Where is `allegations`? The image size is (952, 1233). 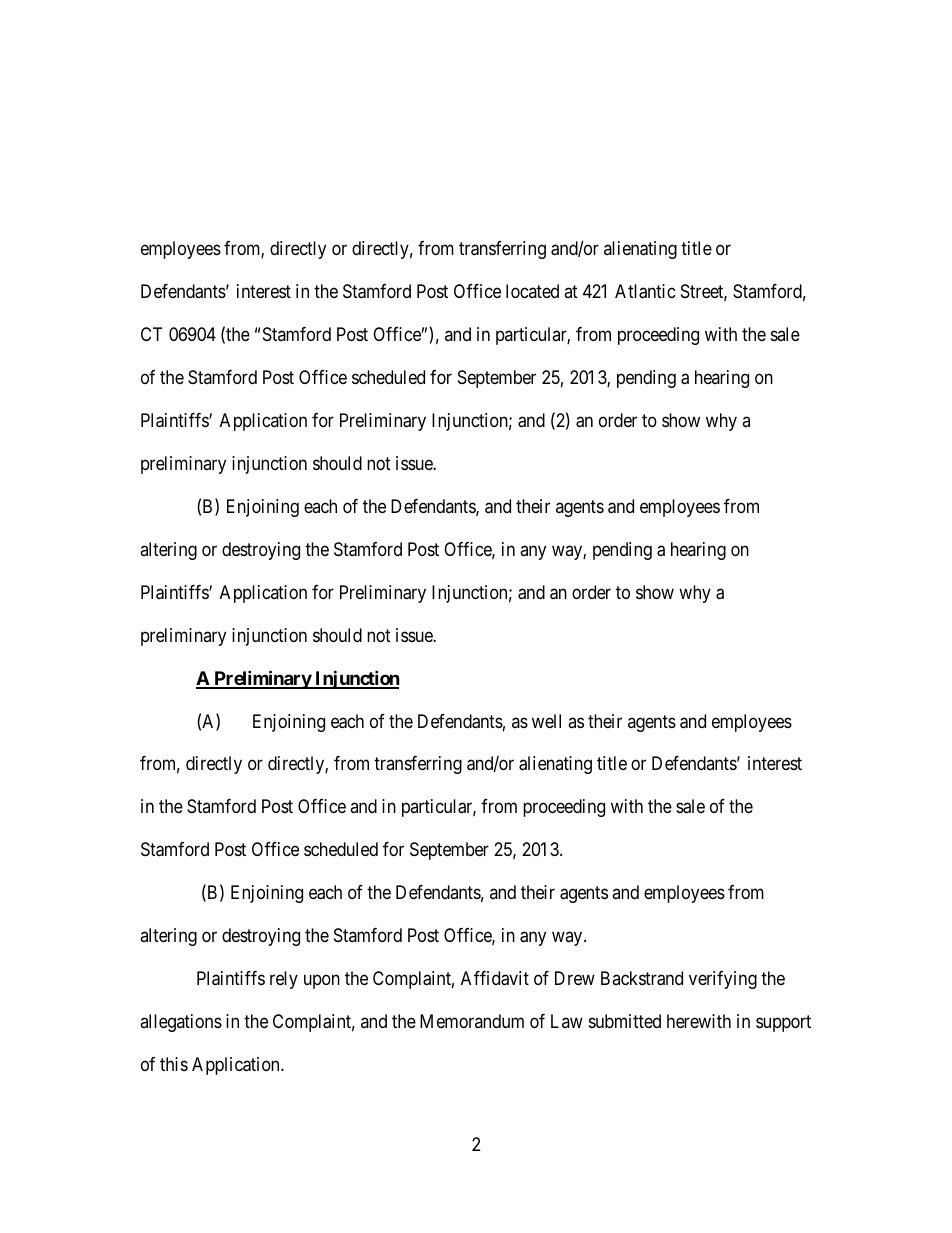
allegations is located at coordinates (181, 1023).
